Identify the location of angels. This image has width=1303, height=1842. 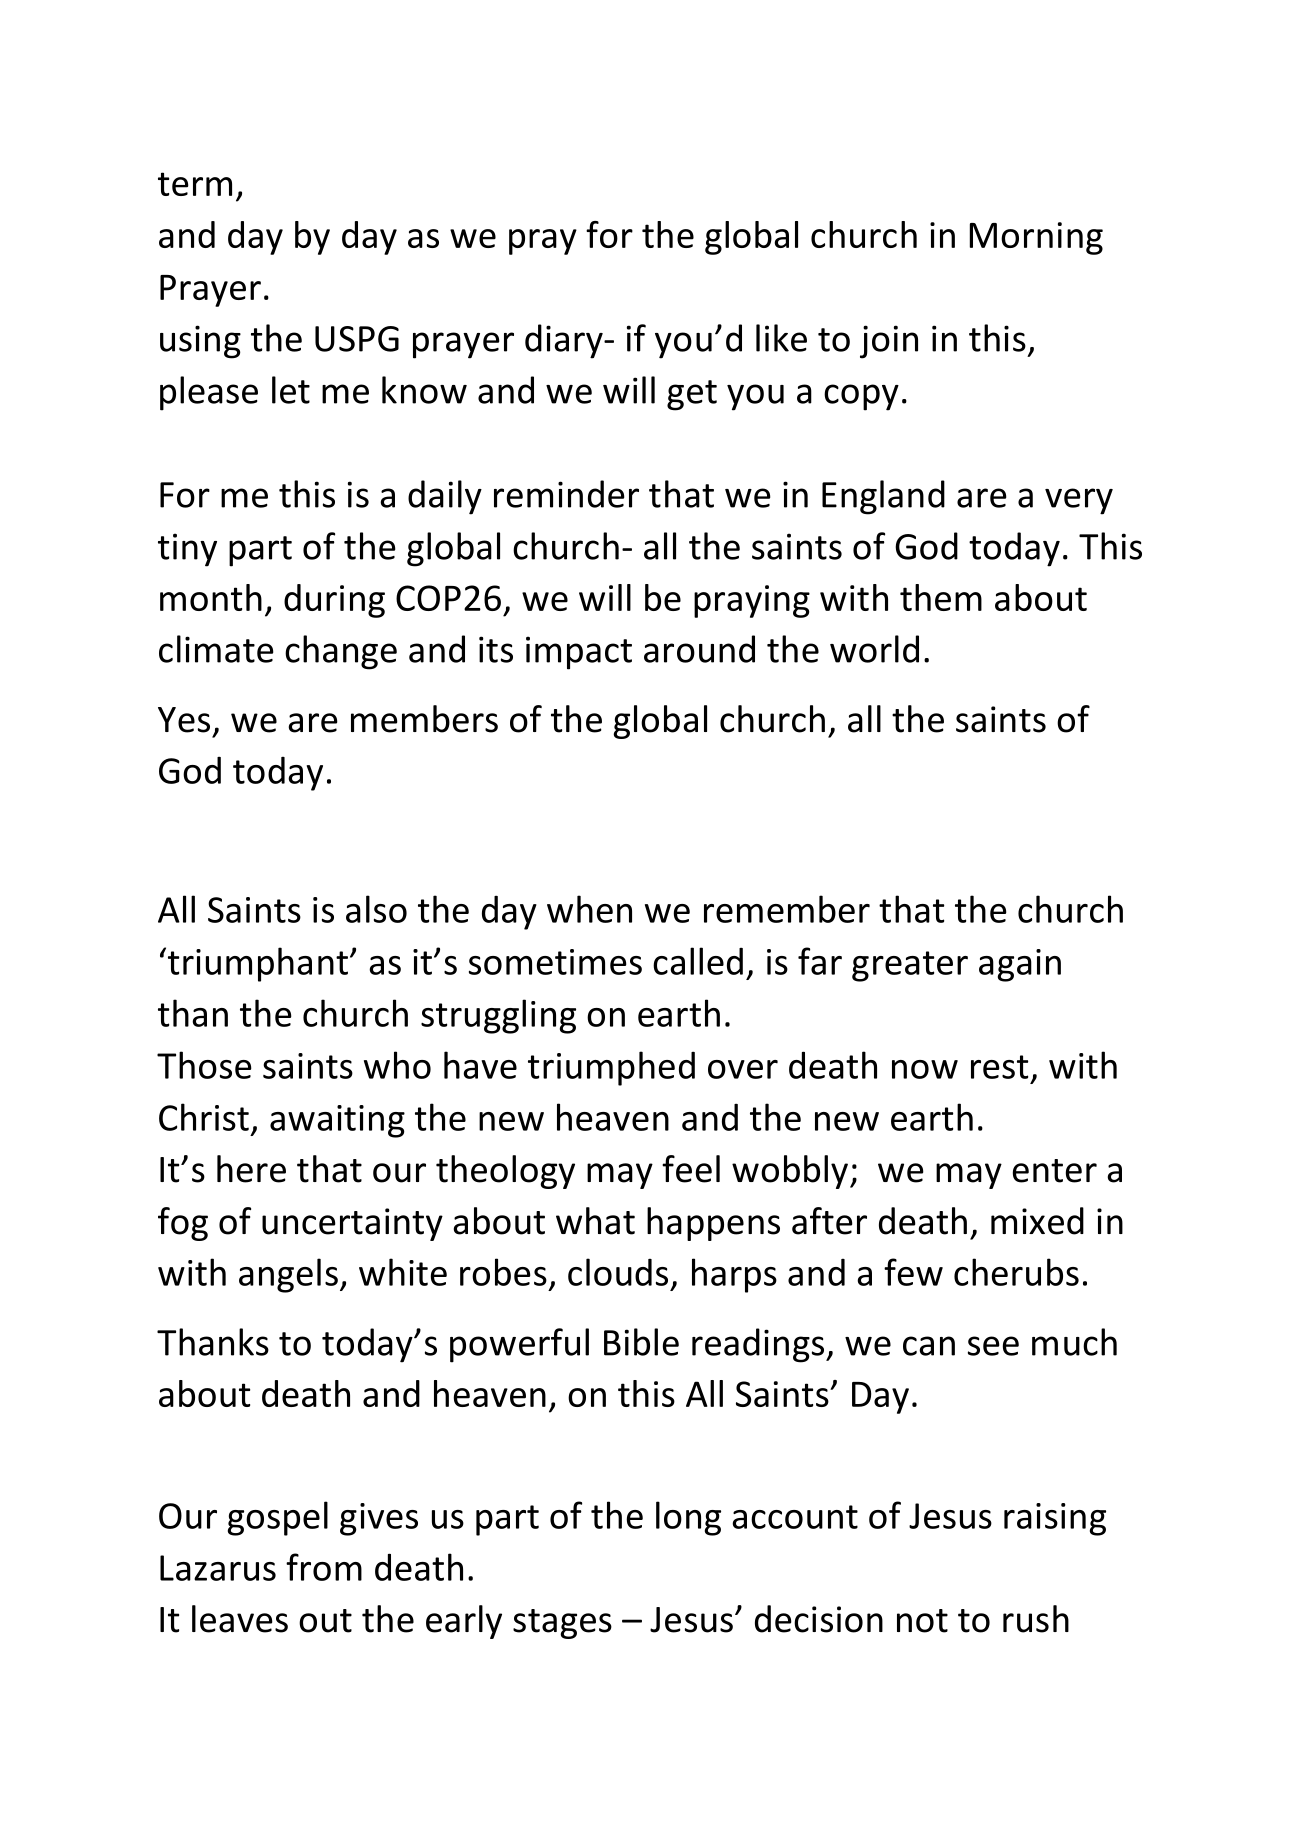
(288, 1275).
